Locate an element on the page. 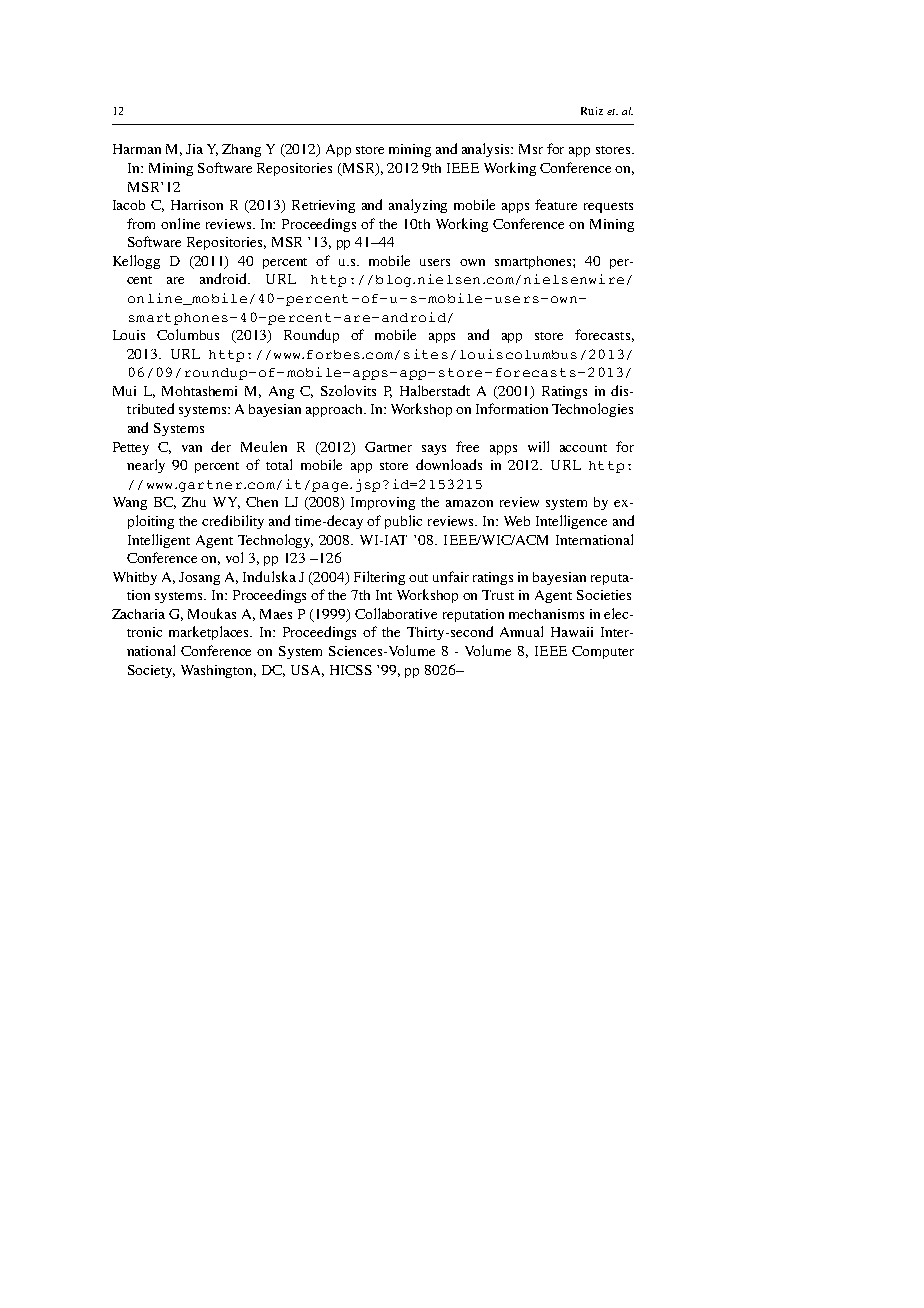  Technologies is located at coordinates (592, 410).
